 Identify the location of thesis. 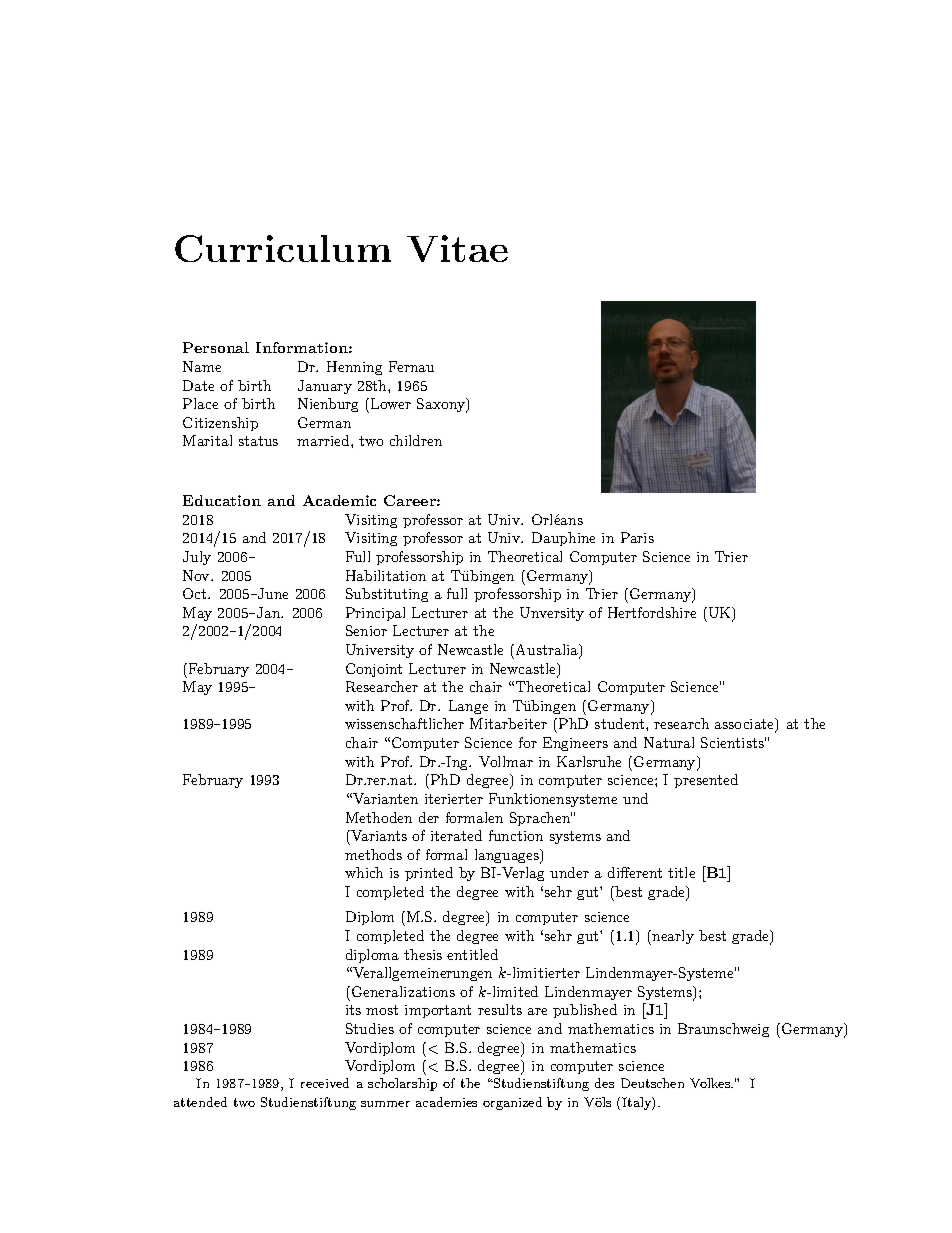
(423, 954).
